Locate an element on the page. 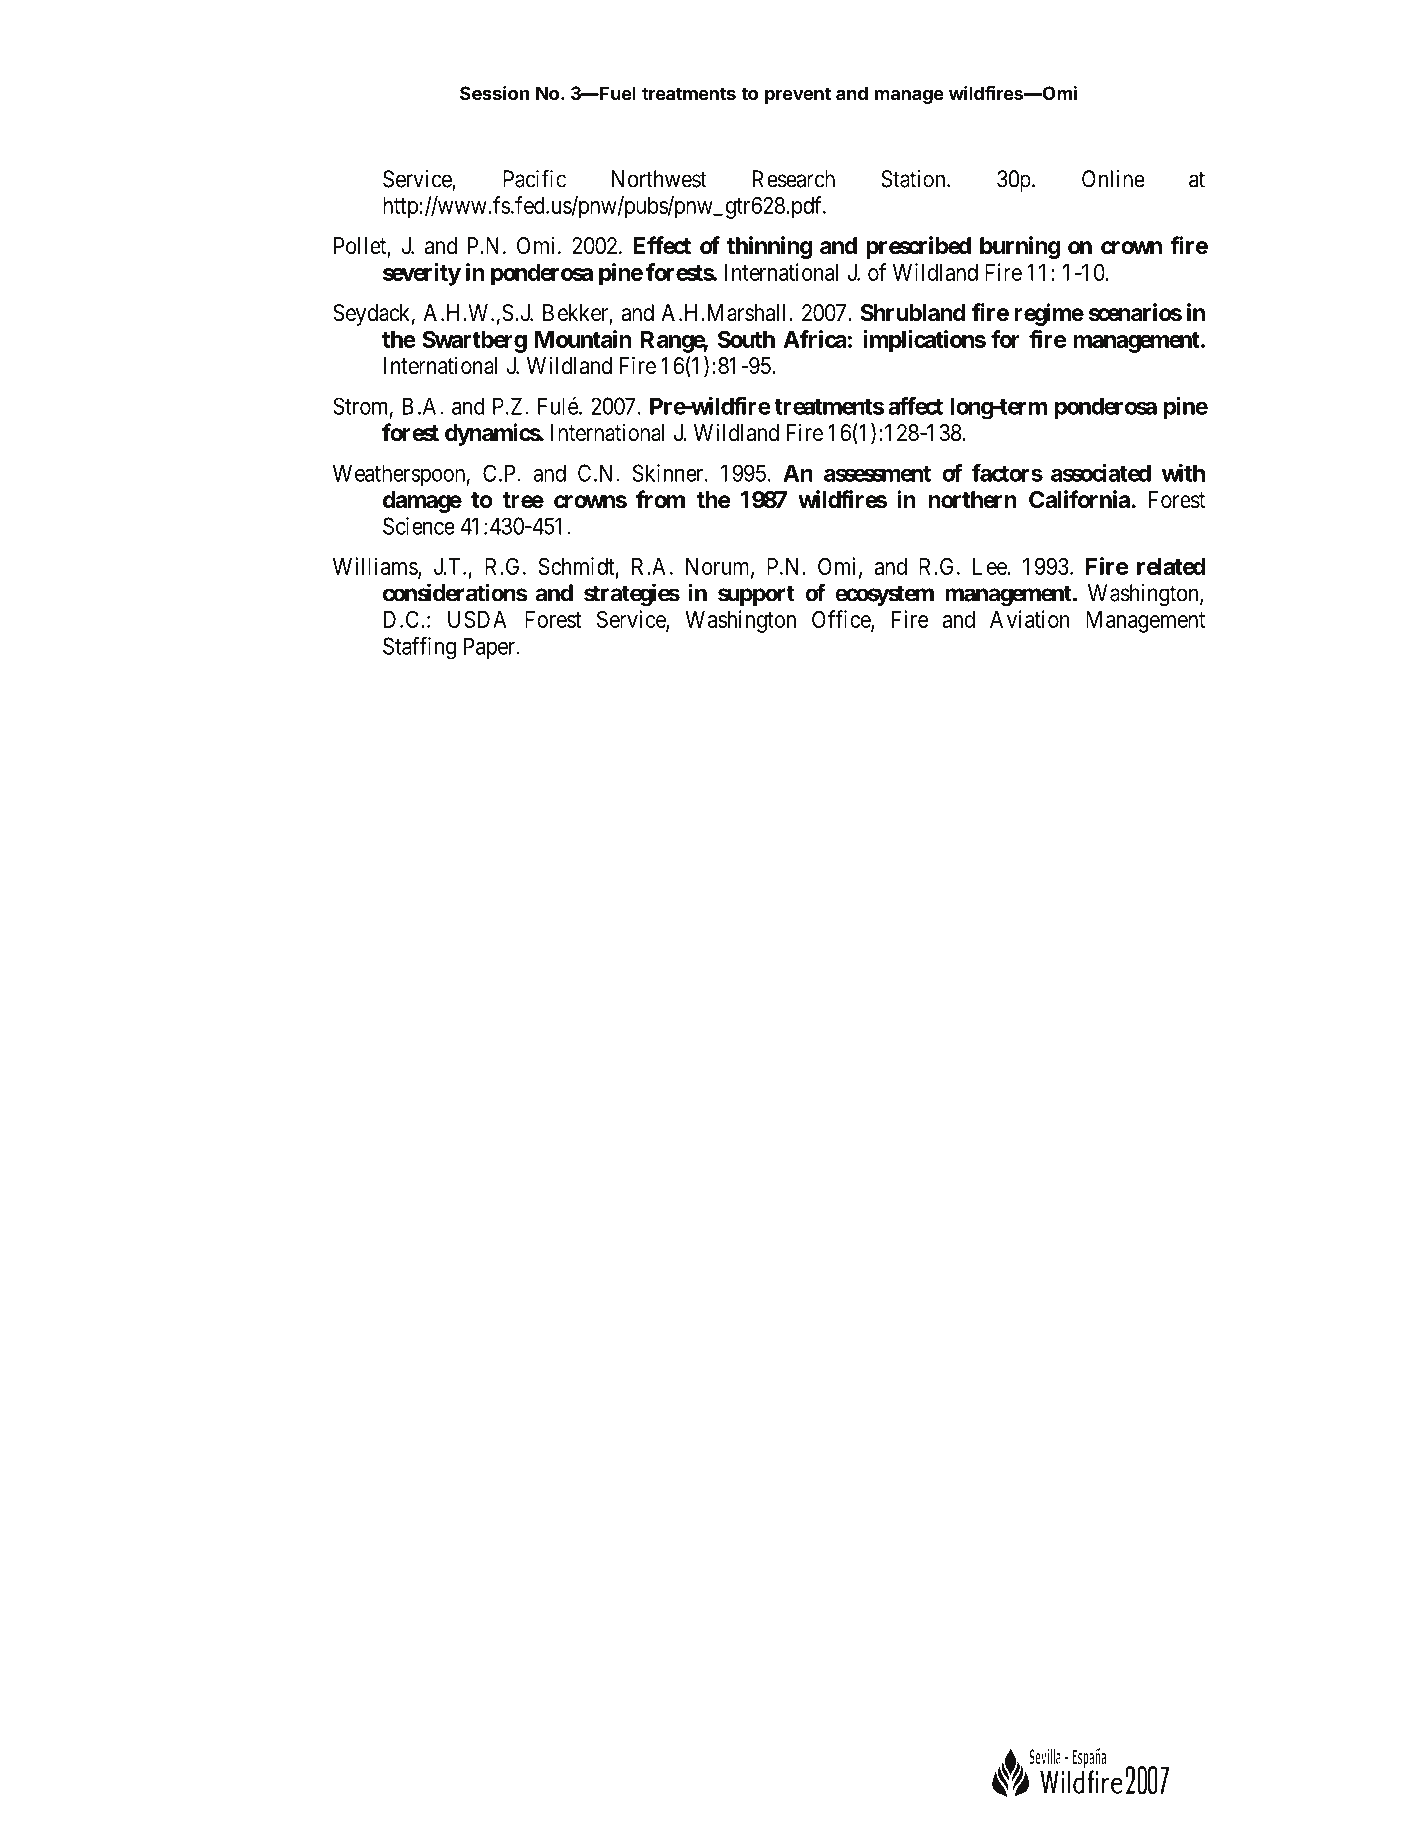 The height and width of the page is (1827, 1412). Skinner is located at coordinates (669, 473).
